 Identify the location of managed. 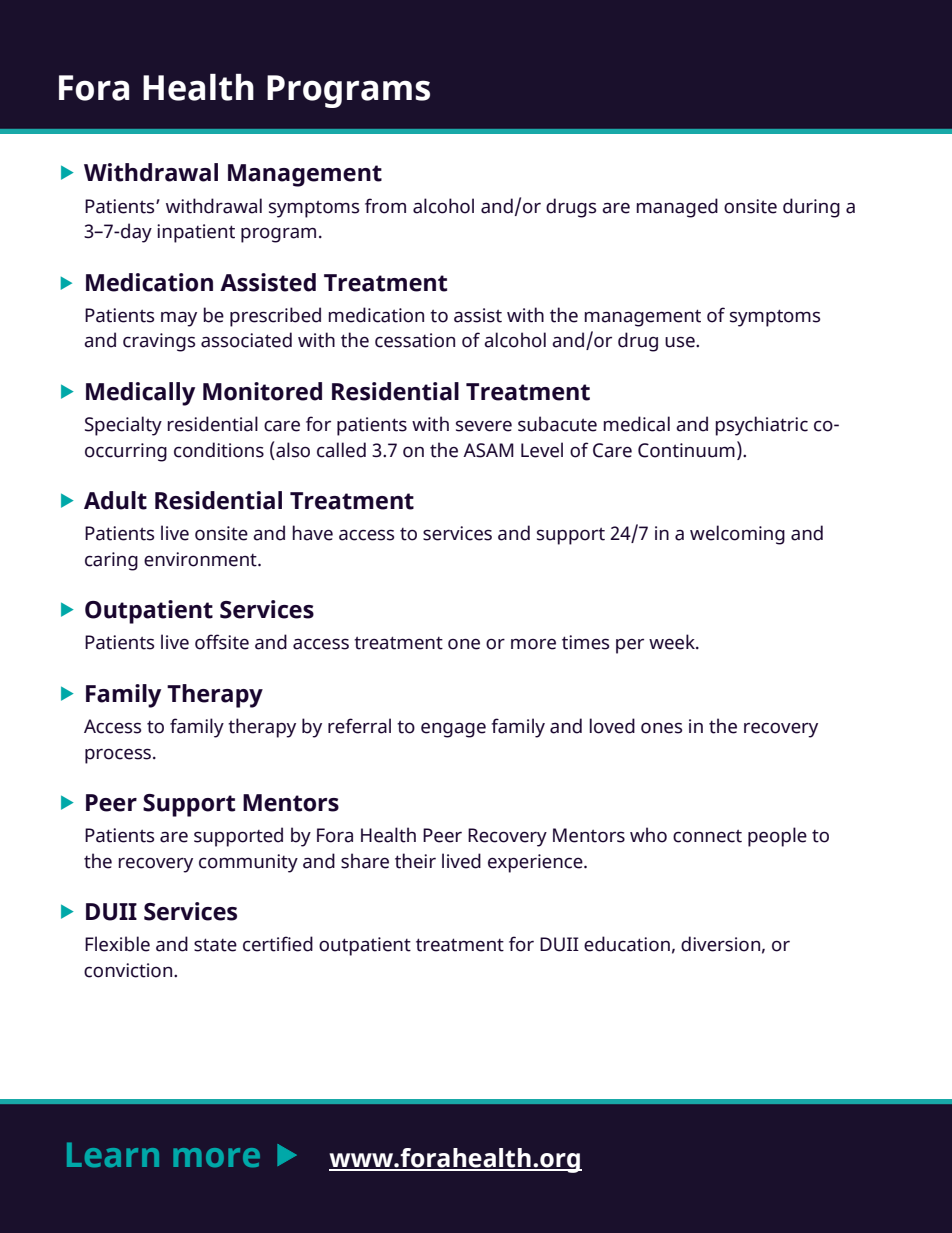
(677, 208).
